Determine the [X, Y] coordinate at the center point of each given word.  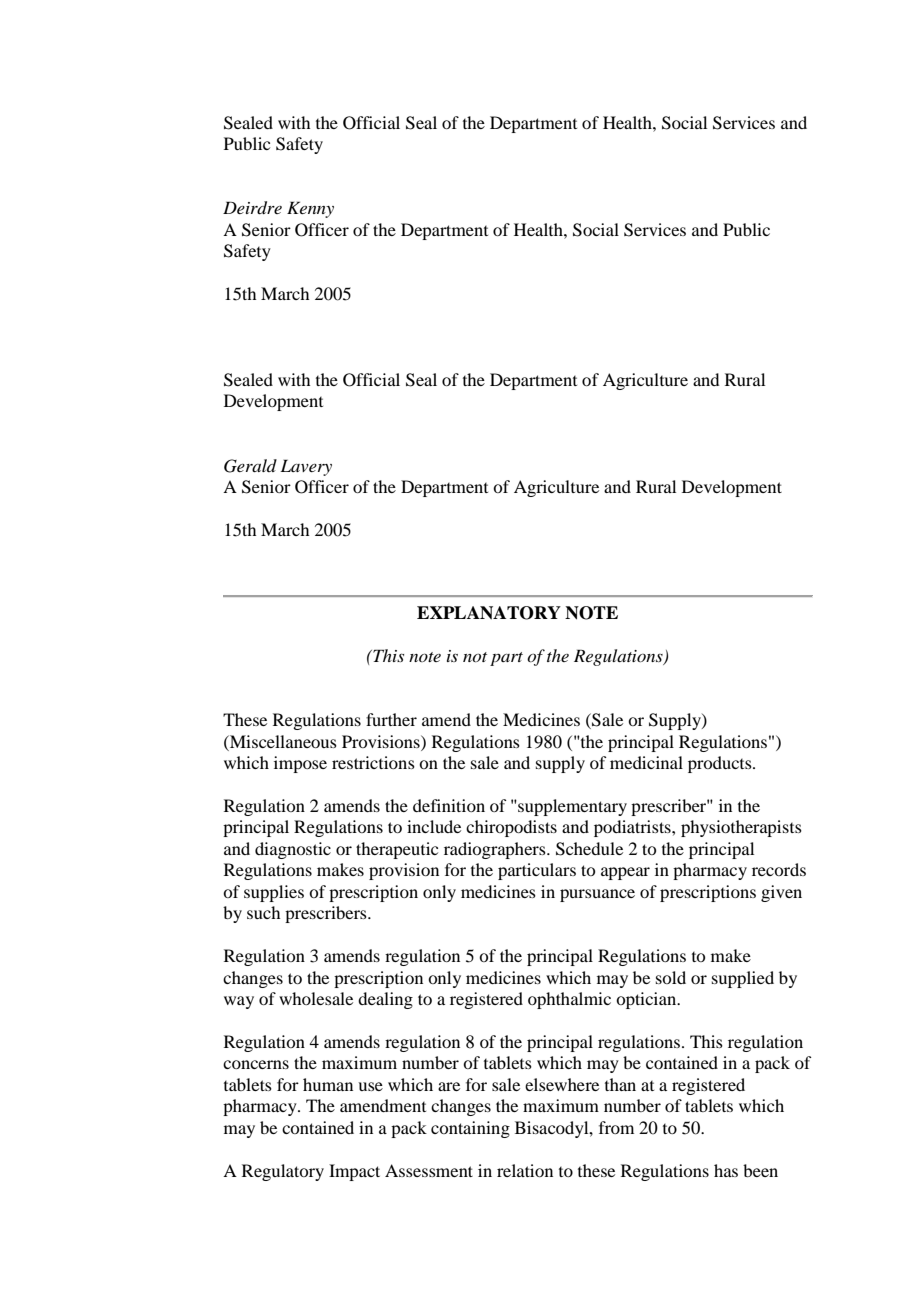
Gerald [250, 466]
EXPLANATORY [489, 613]
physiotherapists [741, 828]
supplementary [571, 807]
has [726, 1170]
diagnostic [293, 850]
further [391, 719]
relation [525, 1170]
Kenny [310, 209]
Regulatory [283, 1172]
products [721, 764]
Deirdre [252, 208]
